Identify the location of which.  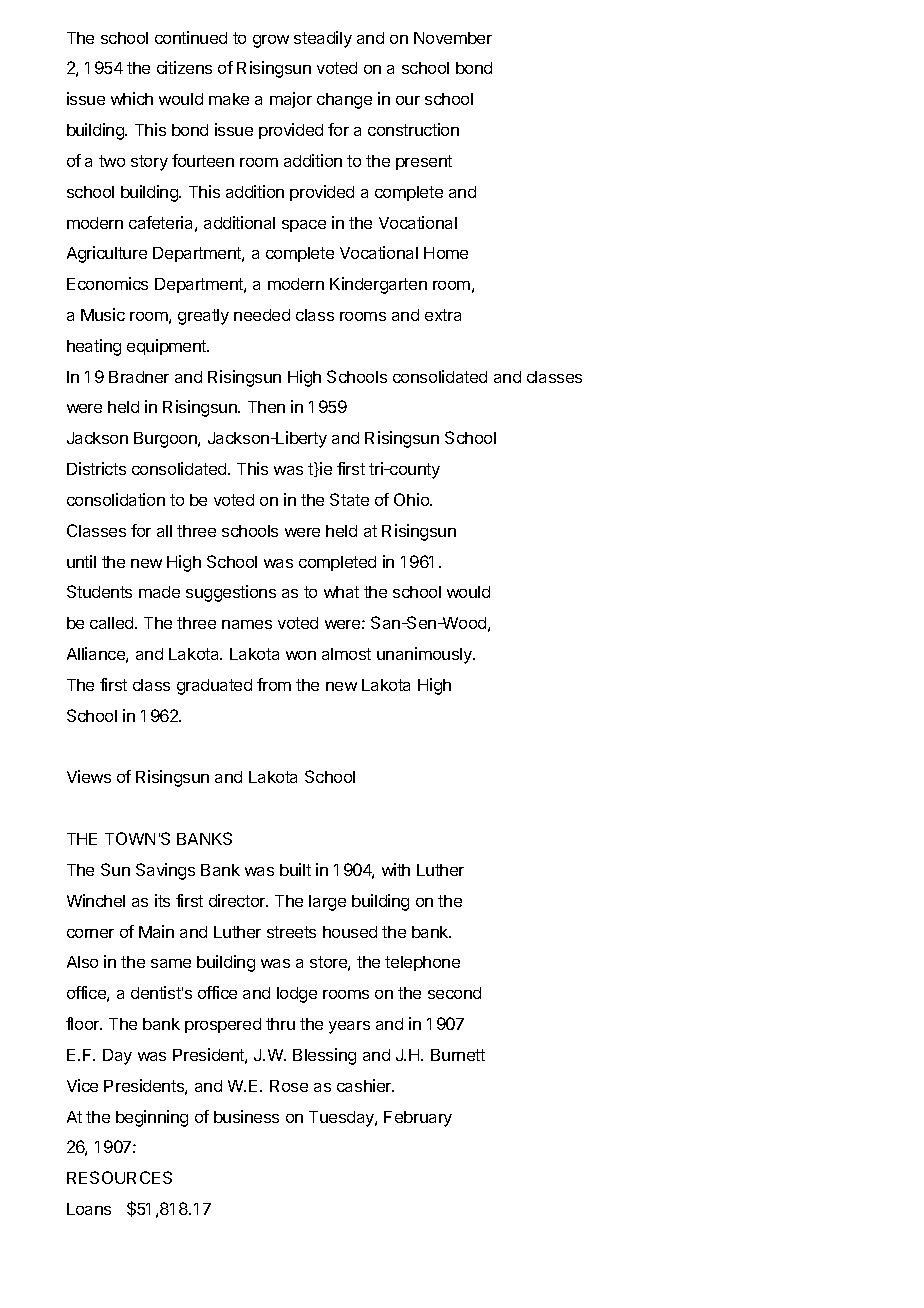
(132, 98).
